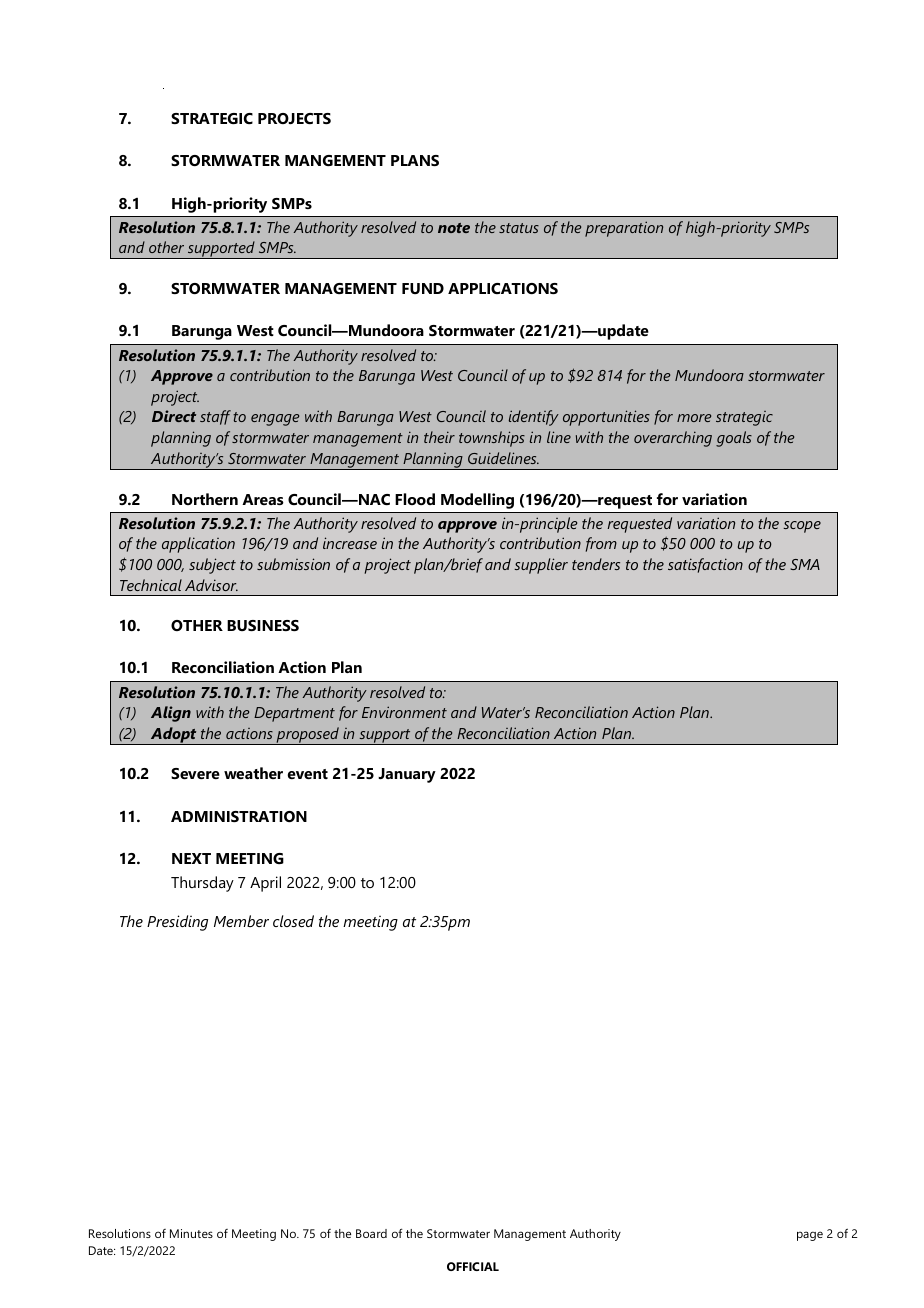  I want to click on note, so click(454, 228).
